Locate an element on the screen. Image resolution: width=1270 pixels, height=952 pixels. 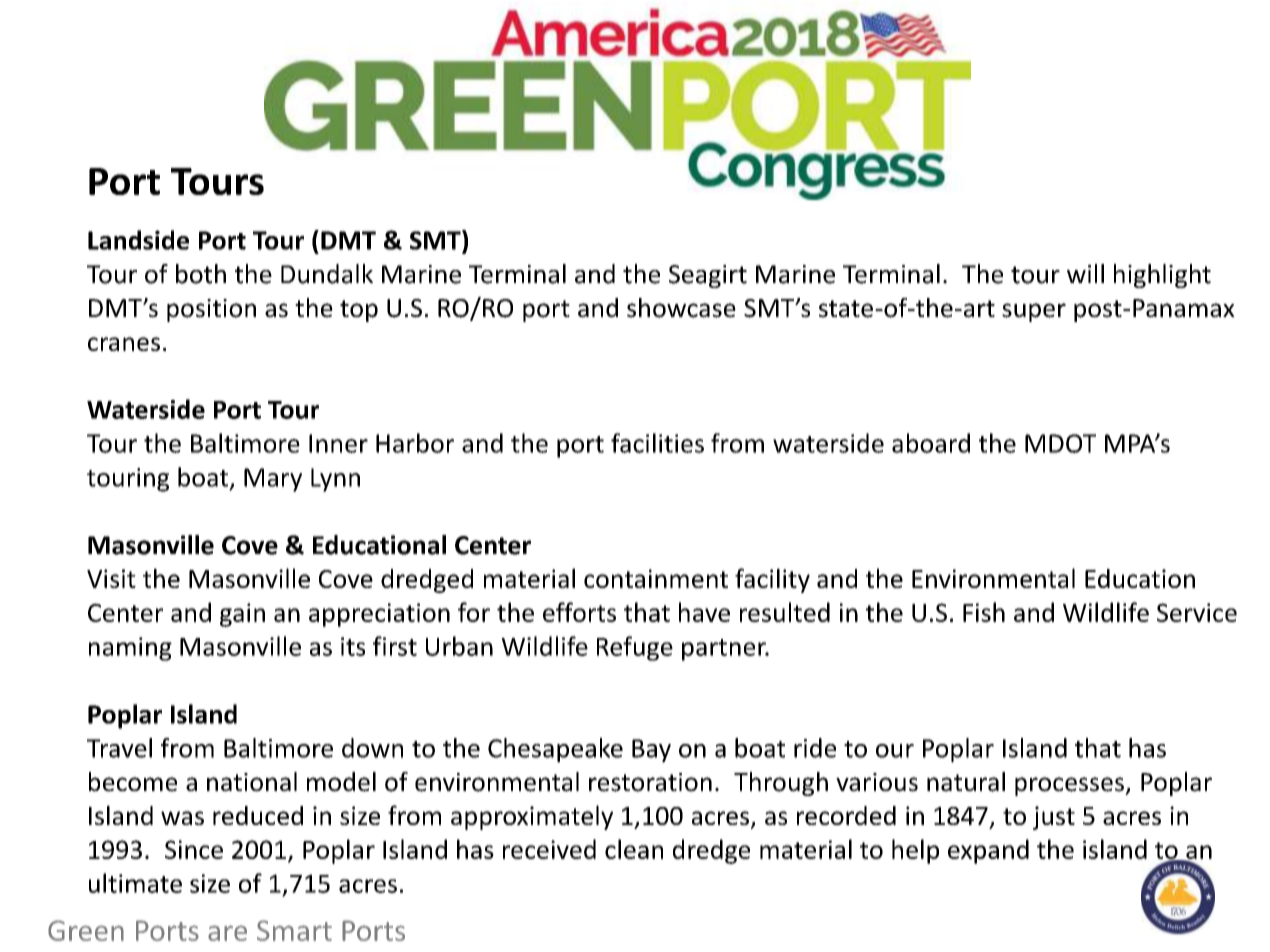
are is located at coordinates (227, 933).
